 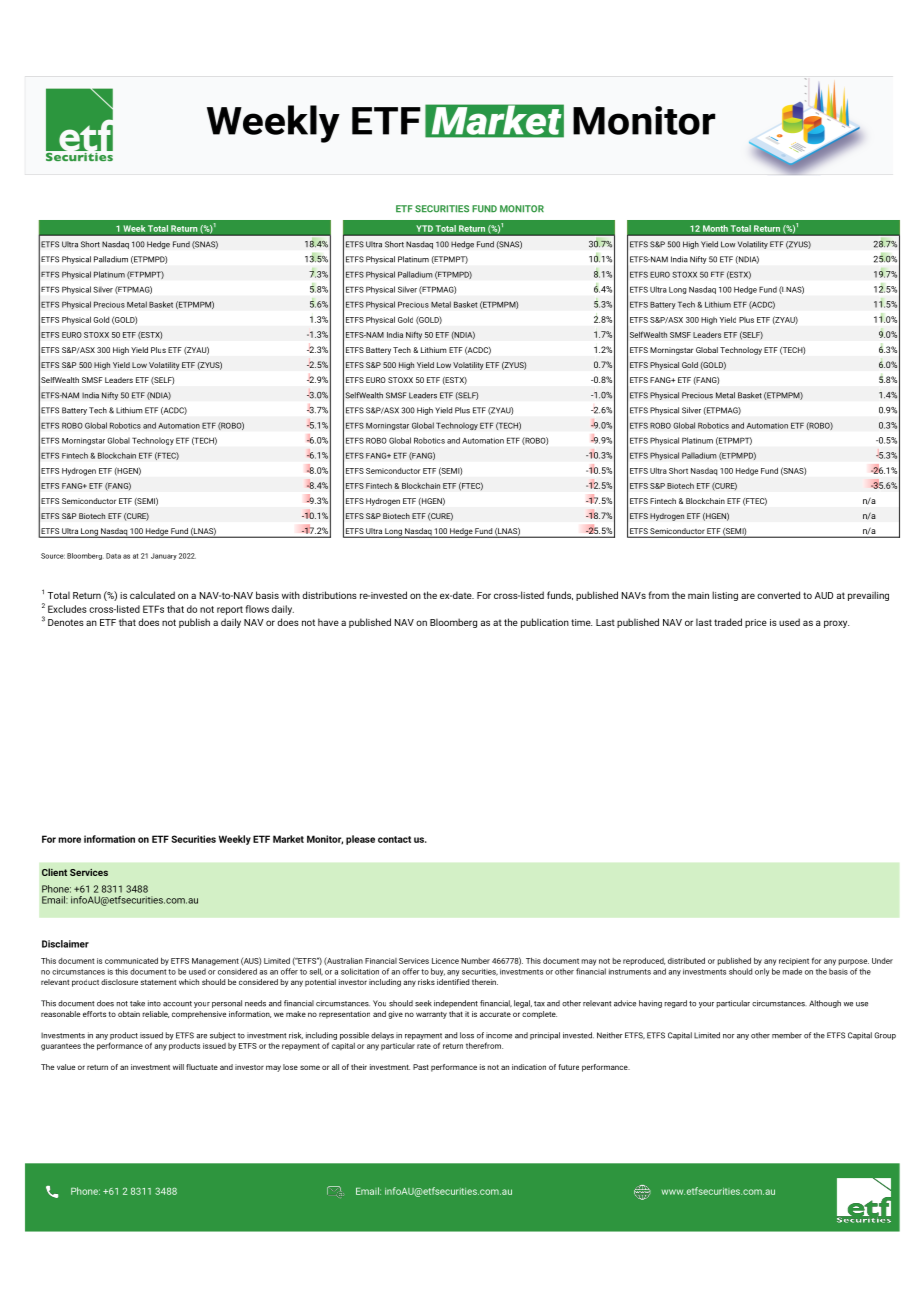 I want to click on more, so click(x=69, y=840).
